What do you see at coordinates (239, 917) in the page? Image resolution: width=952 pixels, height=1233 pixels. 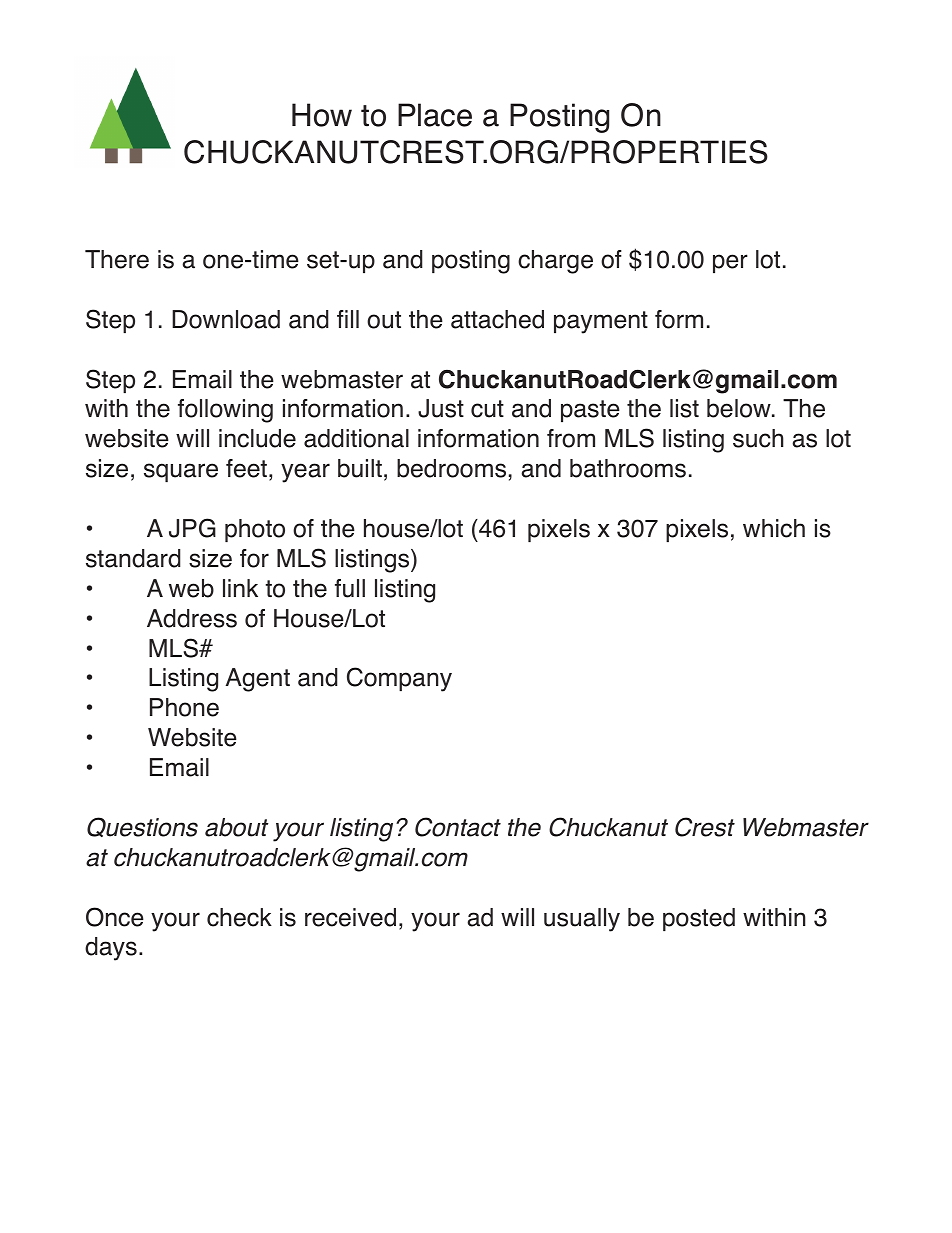 I see `check` at bounding box center [239, 917].
